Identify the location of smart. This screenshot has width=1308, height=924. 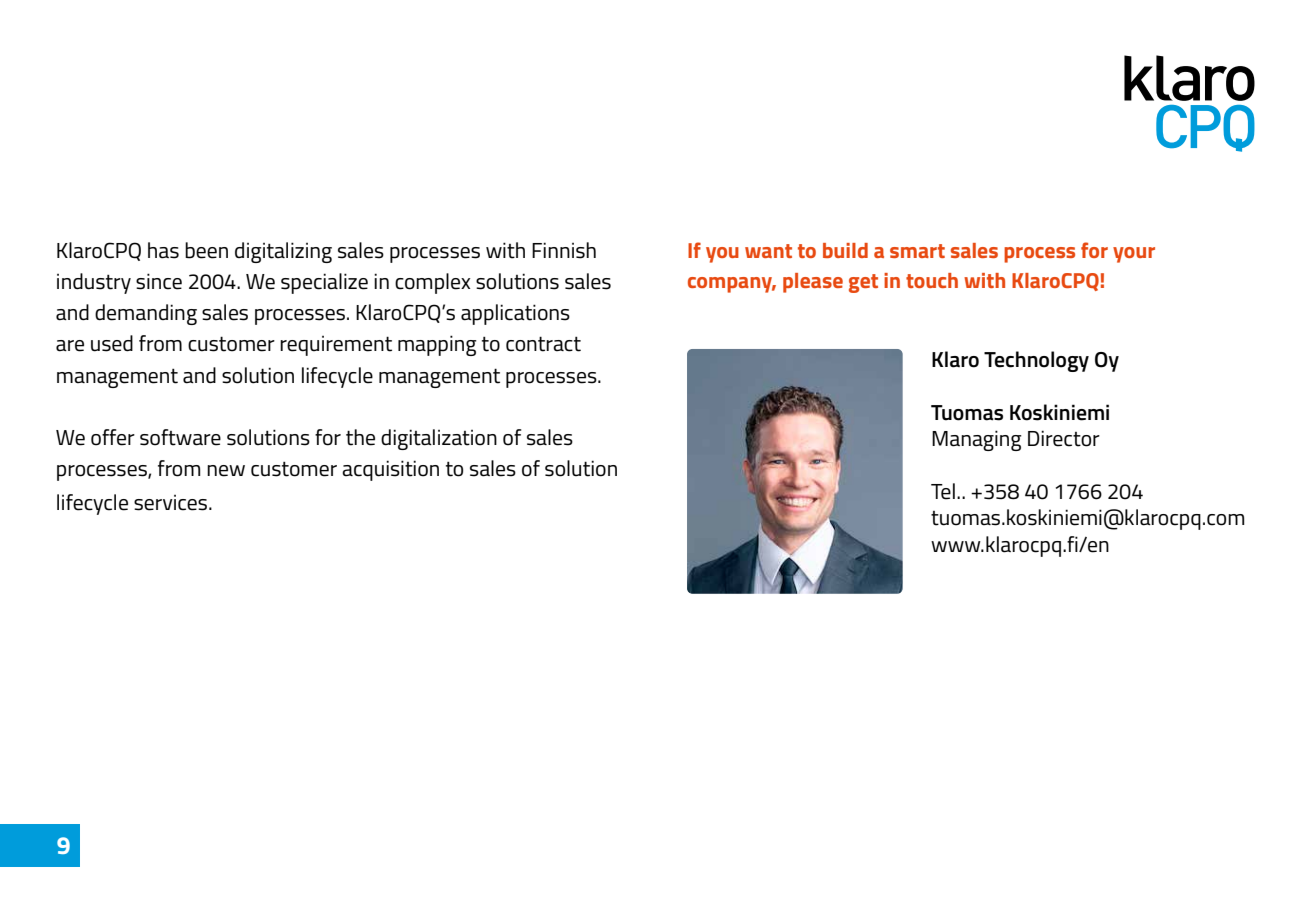
(917, 251).
